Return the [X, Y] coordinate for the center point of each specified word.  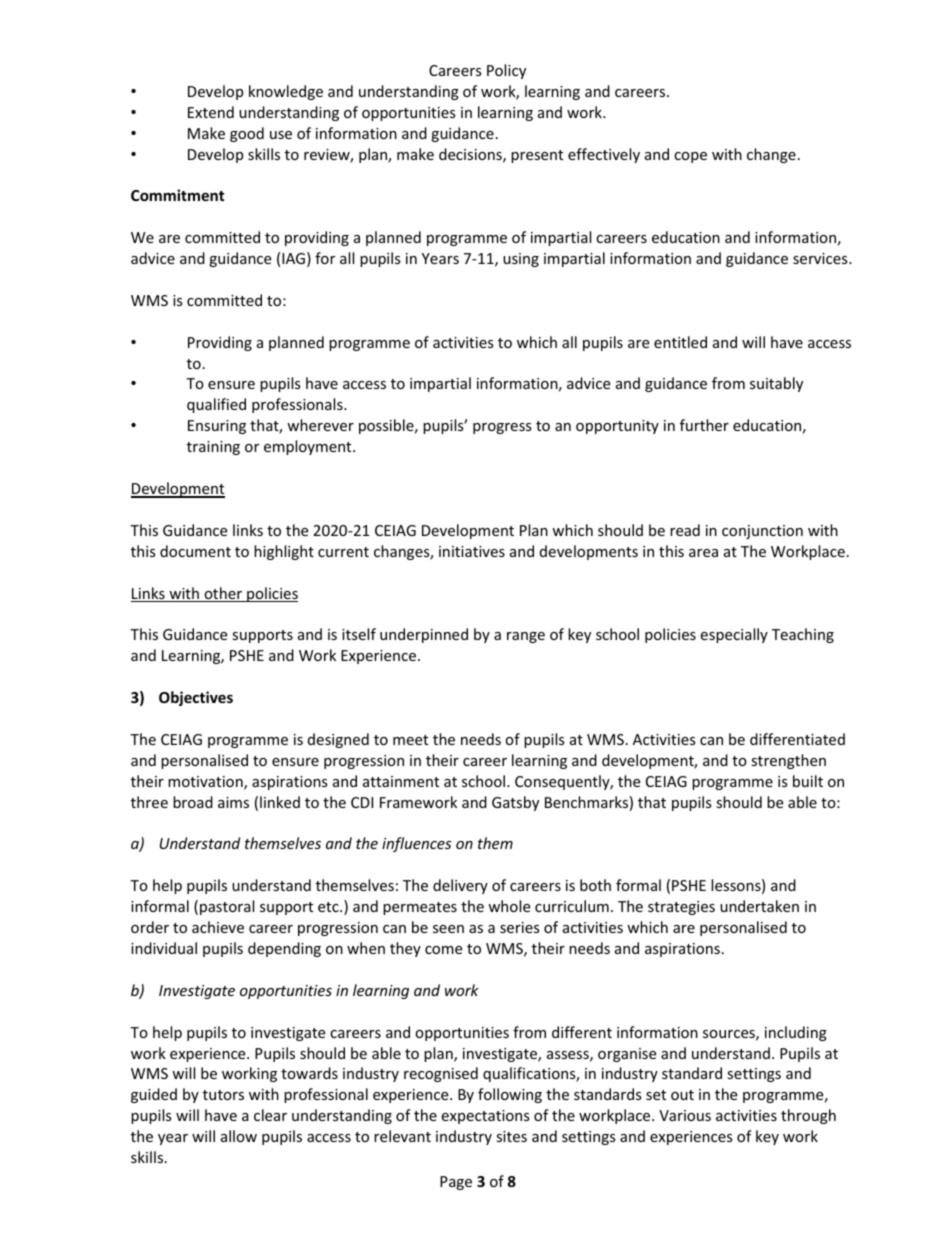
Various [685, 1115]
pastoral [227, 907]
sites [511, 1136]
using [521, 260]
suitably [776, 384]
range [526, 637]
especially [734, 635]
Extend [211, 112]
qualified [216, 405]
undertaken [759, 906]
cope [690, 157]
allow [239, 1136]
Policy [506, 71]
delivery [460, 886]
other [223, 594]
